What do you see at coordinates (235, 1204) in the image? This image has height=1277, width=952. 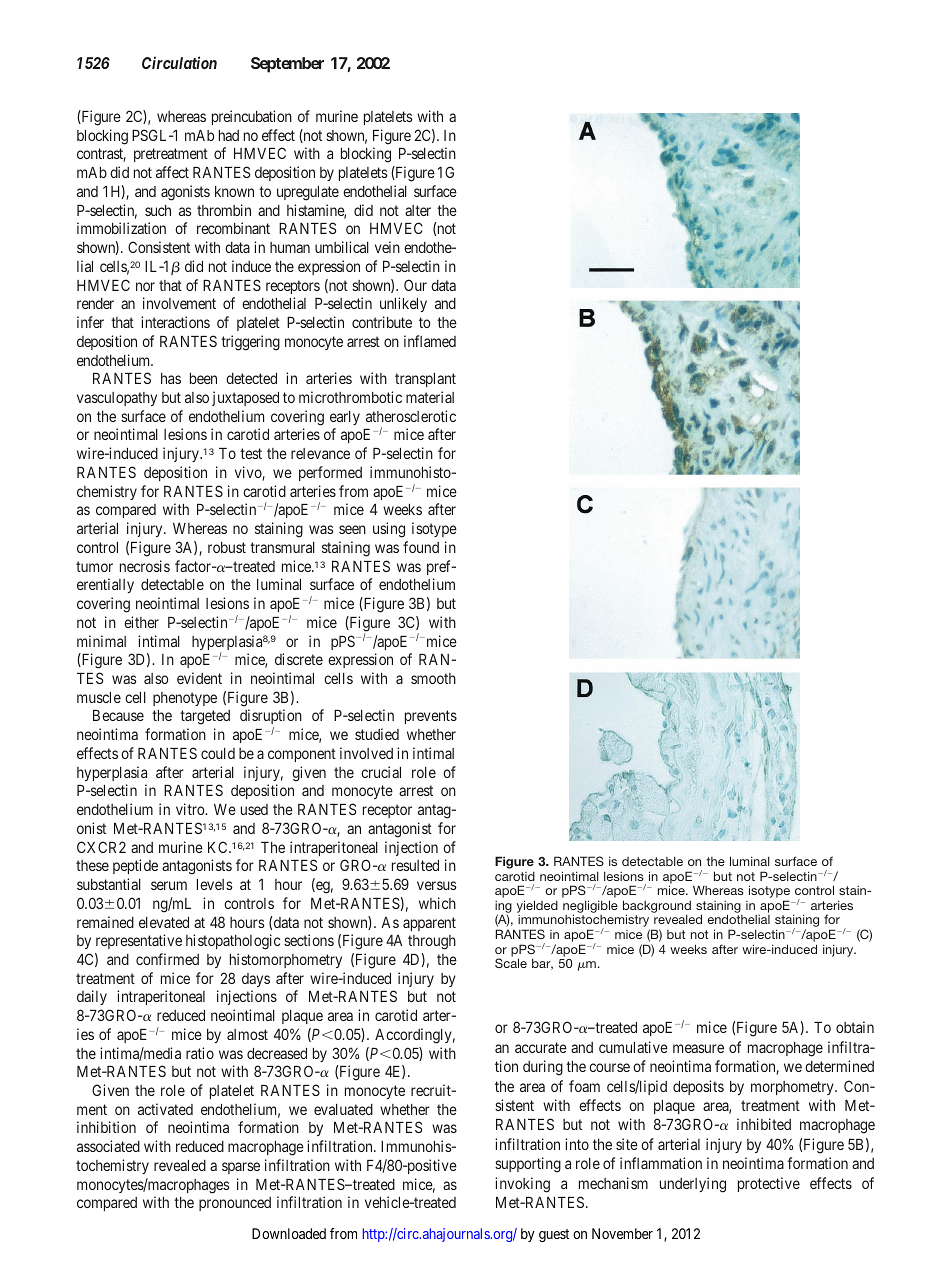 I see `pronounced` at bounding box center [235, 1204].
